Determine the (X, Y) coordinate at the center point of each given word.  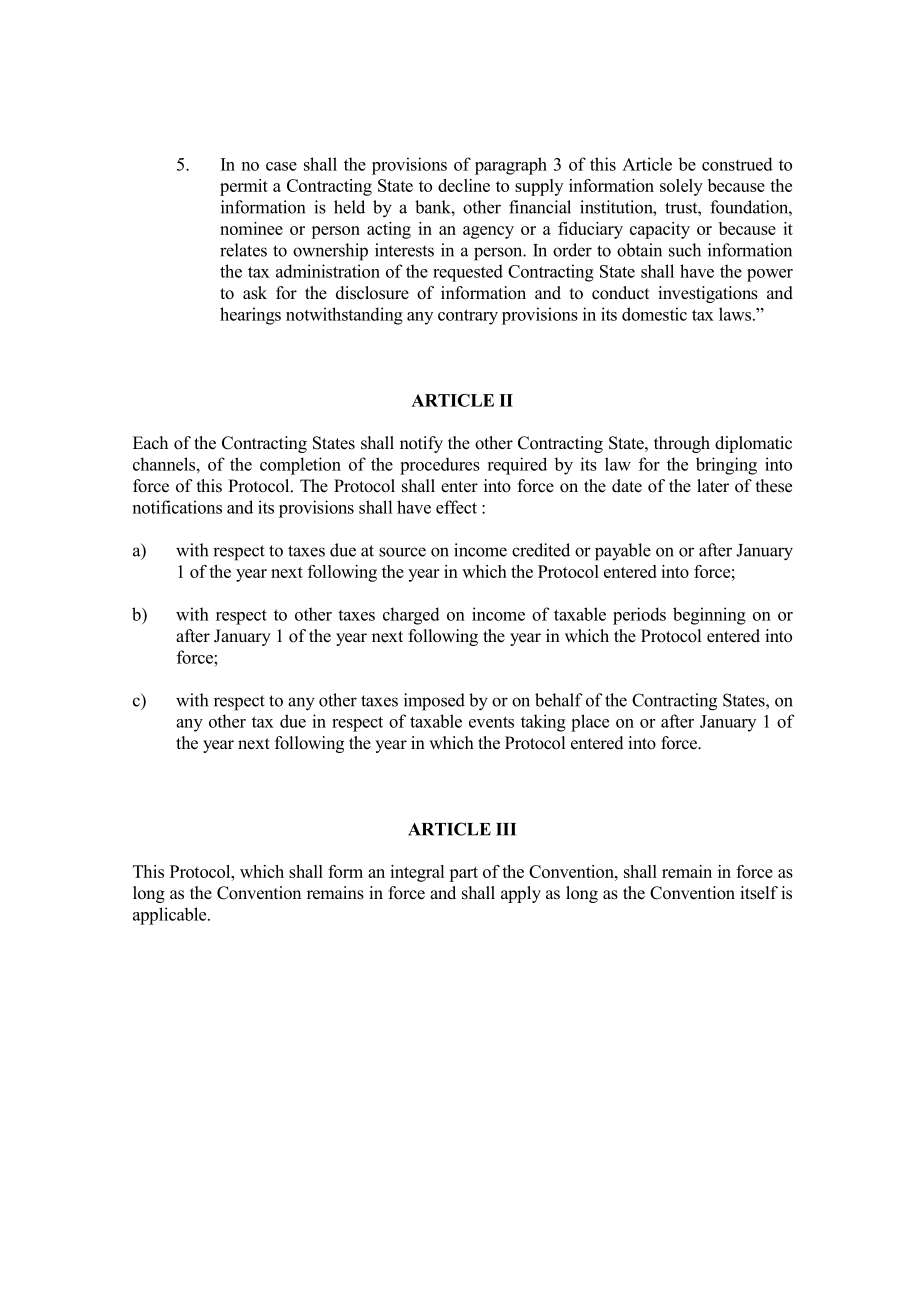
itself (759, 893)
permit (244, 187)
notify (421, 444)
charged (411, 616)
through (682, 444)
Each (150, 443)
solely (681, 187)
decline (464, 185)
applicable (171, 916)
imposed (434, 702)
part (463, 874)
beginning (709, 616)
